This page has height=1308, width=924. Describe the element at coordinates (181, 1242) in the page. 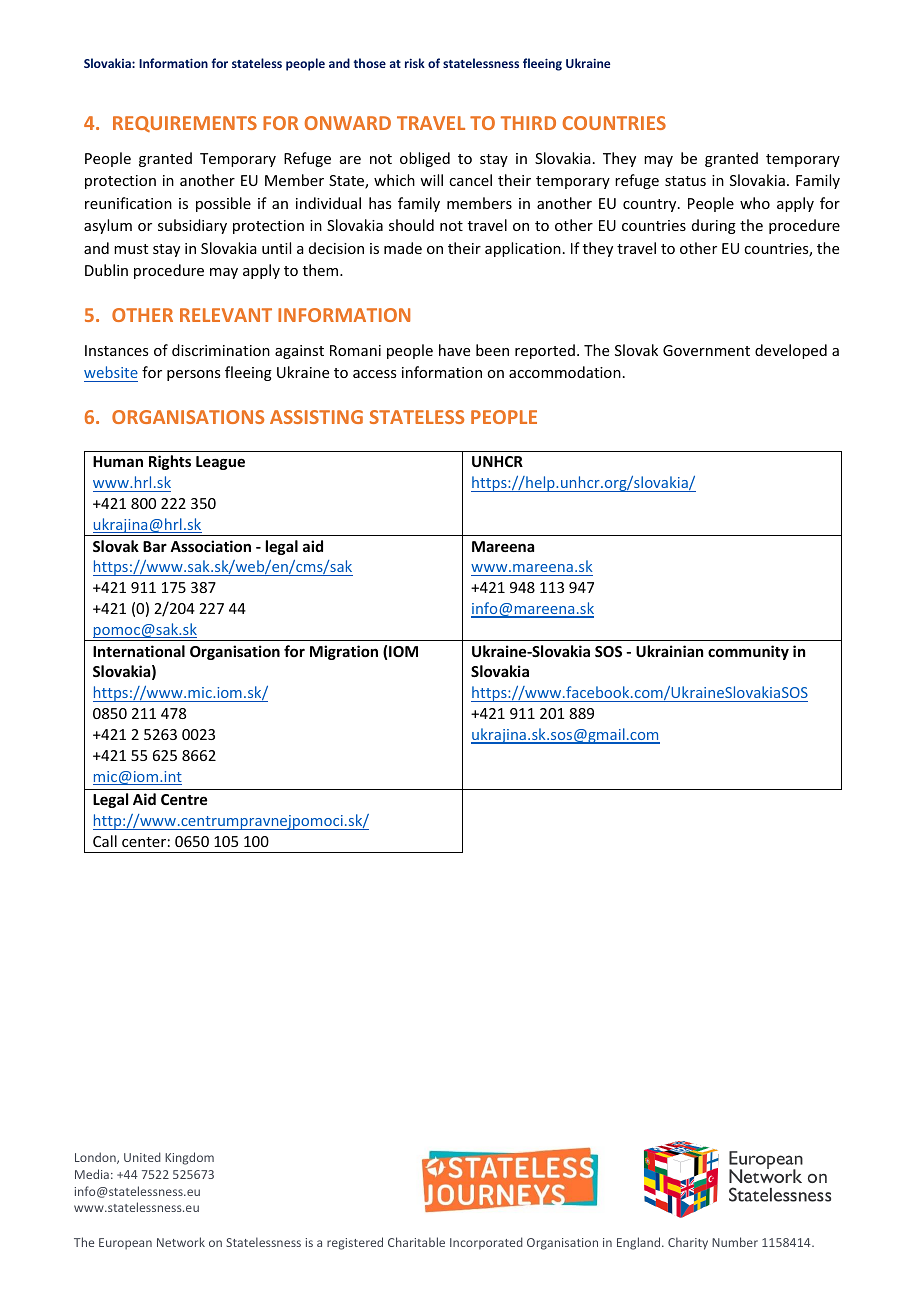

I see `Network` at that location.
